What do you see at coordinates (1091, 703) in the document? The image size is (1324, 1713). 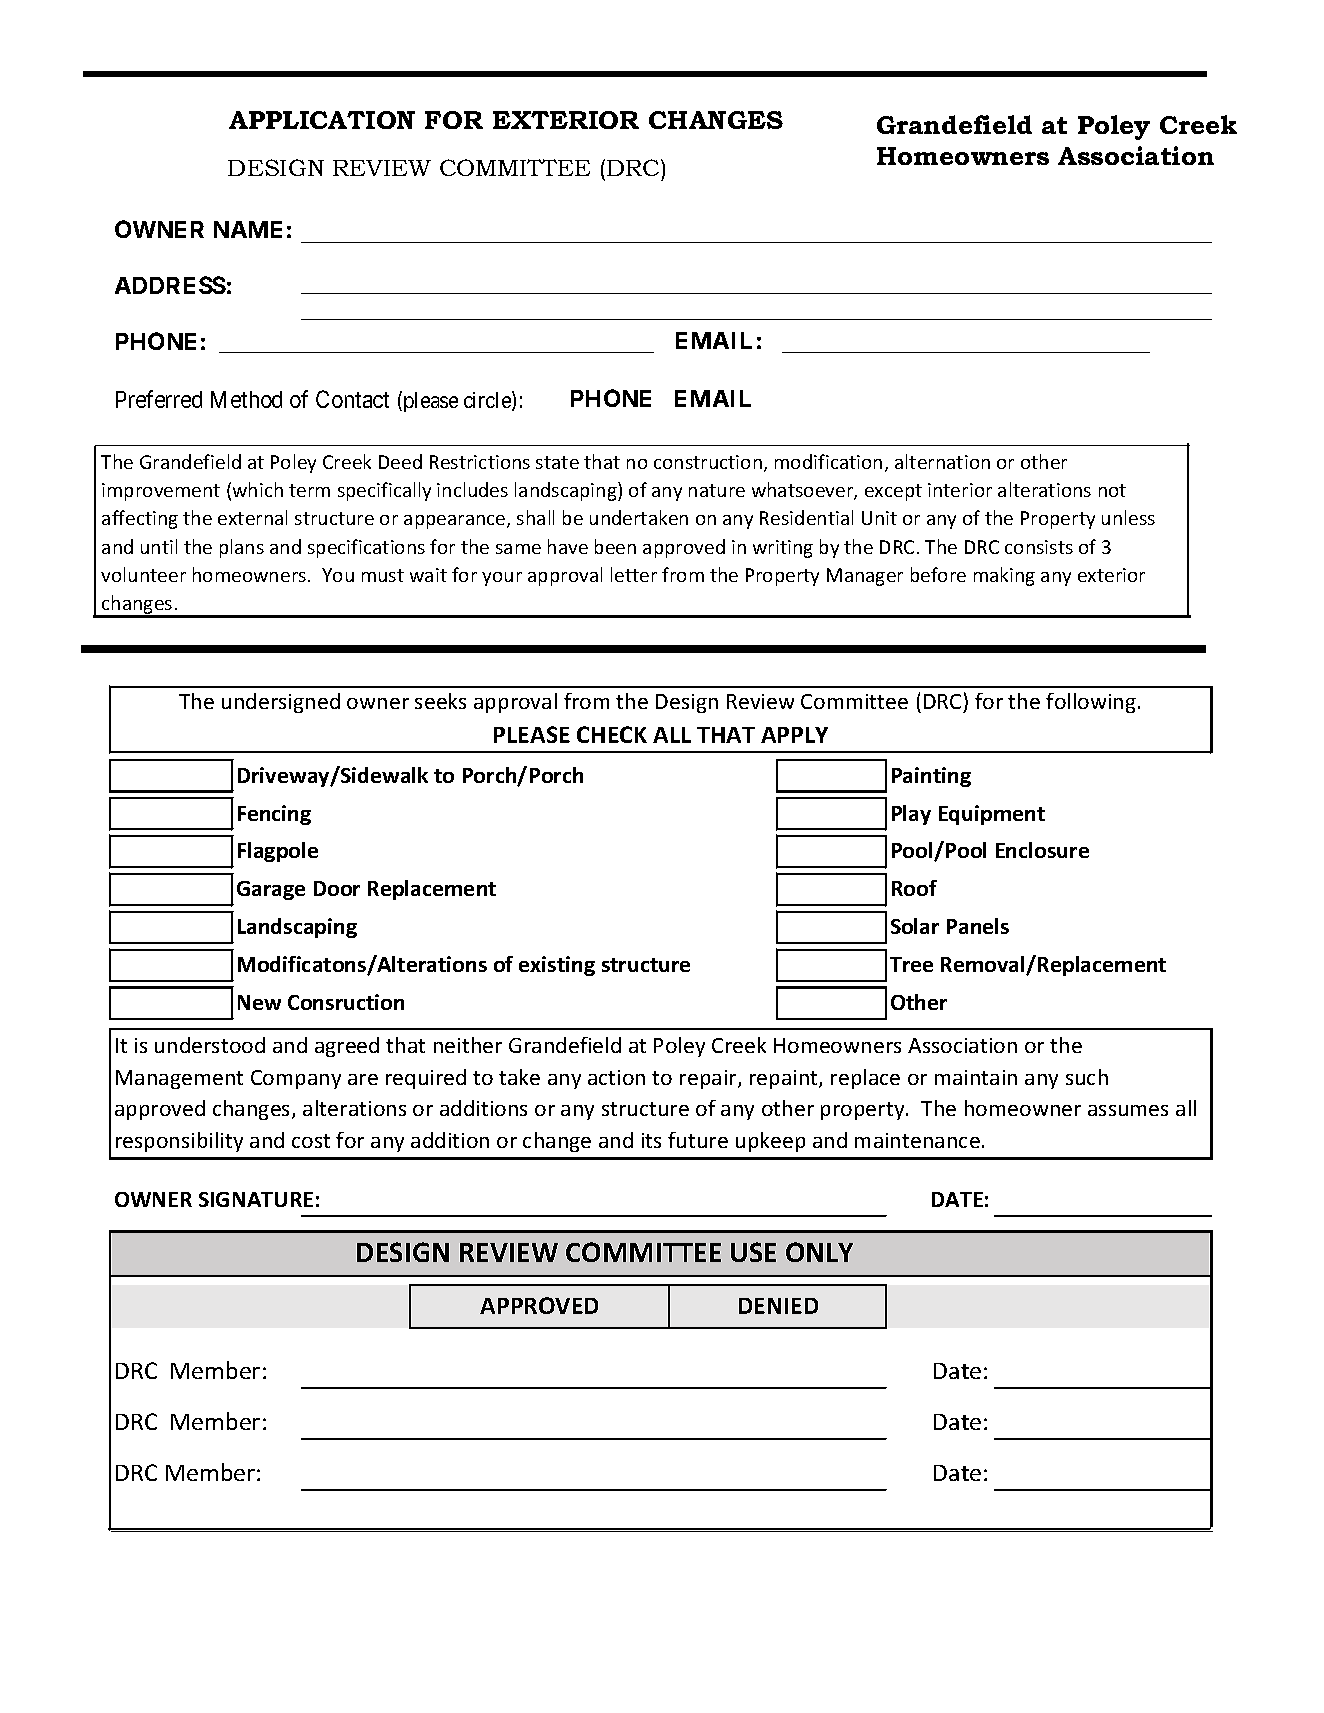 I see `following` at bounding box center [1091, 703].
